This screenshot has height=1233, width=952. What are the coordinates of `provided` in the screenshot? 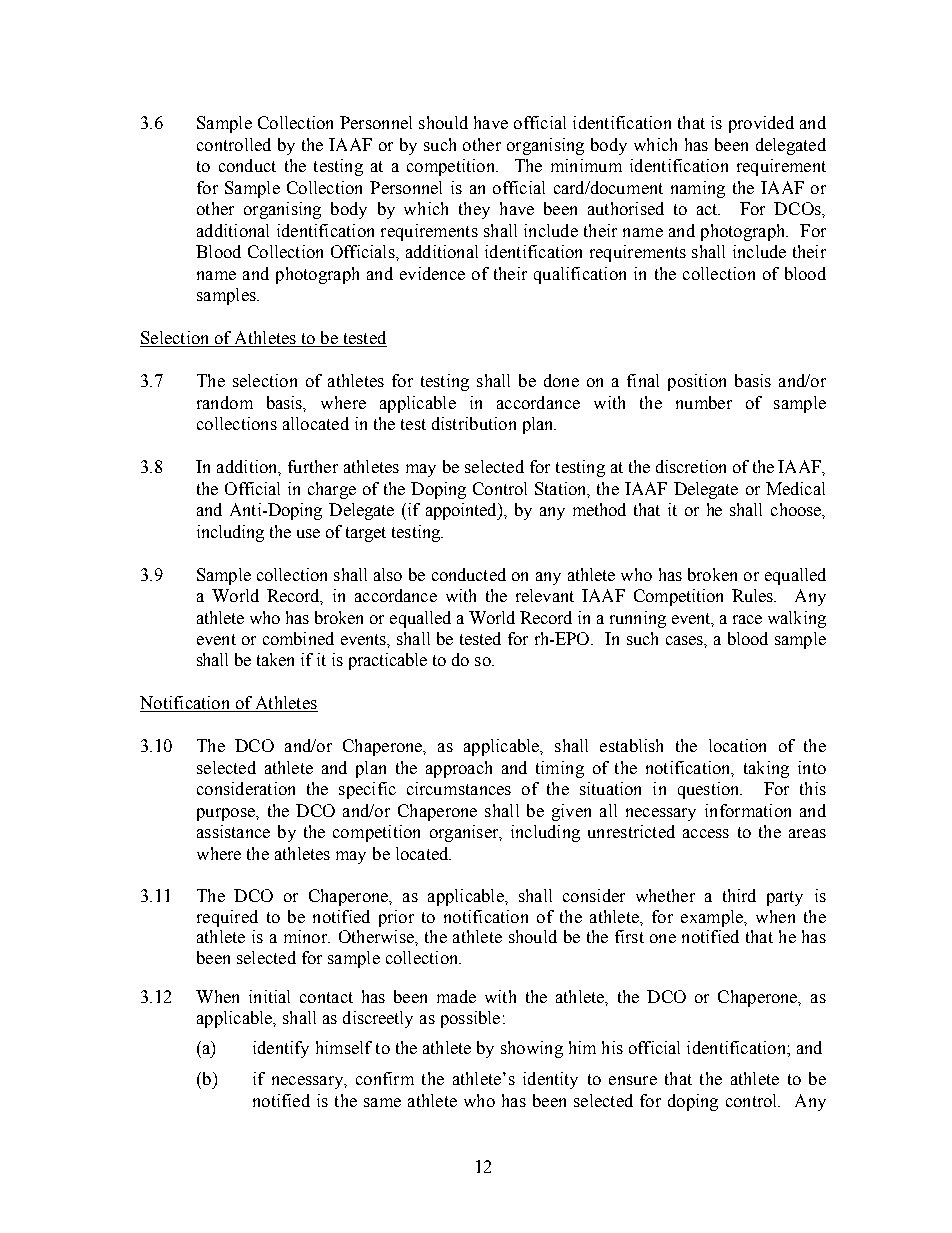 It's located at (761, 124).
